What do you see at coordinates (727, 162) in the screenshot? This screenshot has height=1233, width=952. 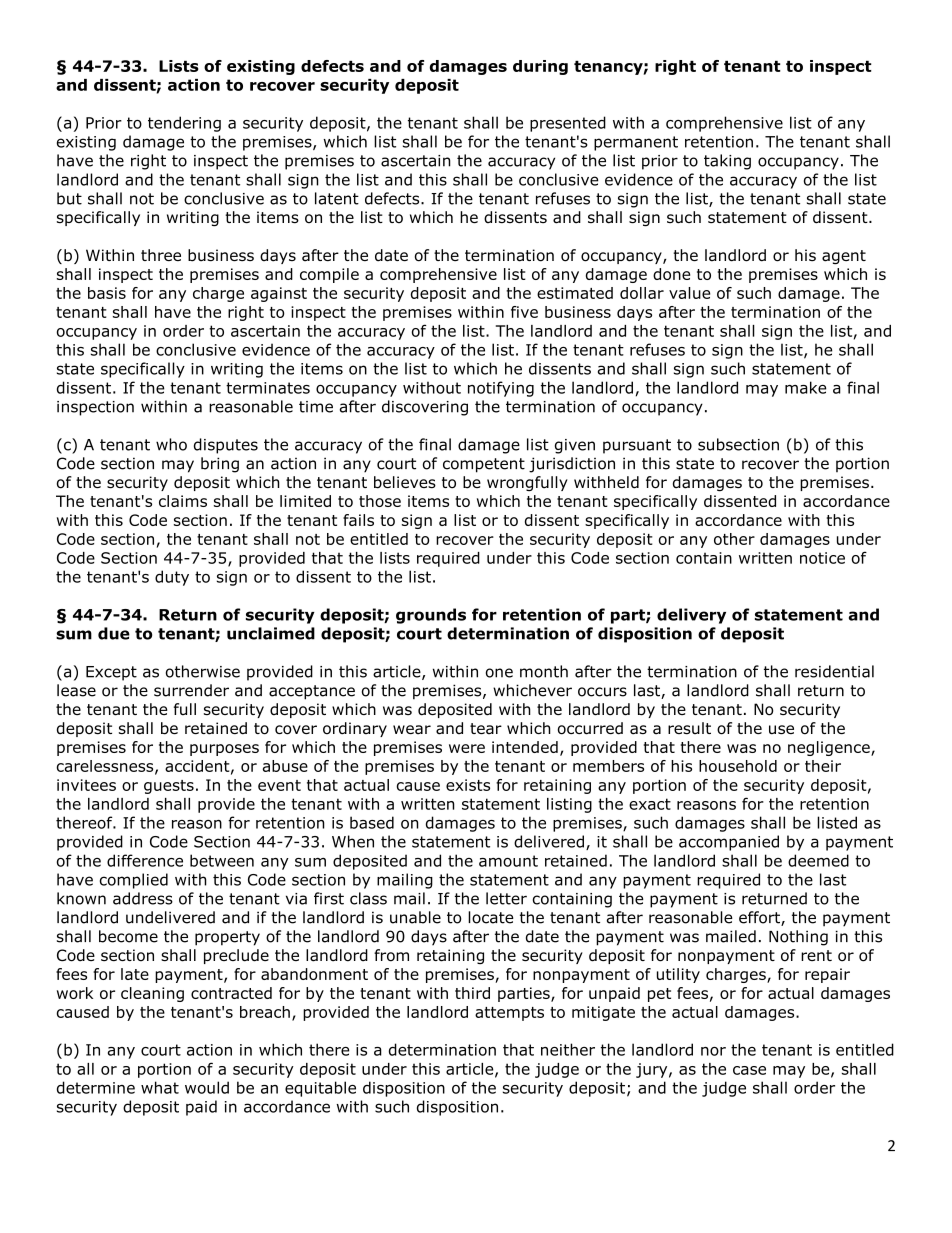 I see `taking` at bounding box center [727, 162].
